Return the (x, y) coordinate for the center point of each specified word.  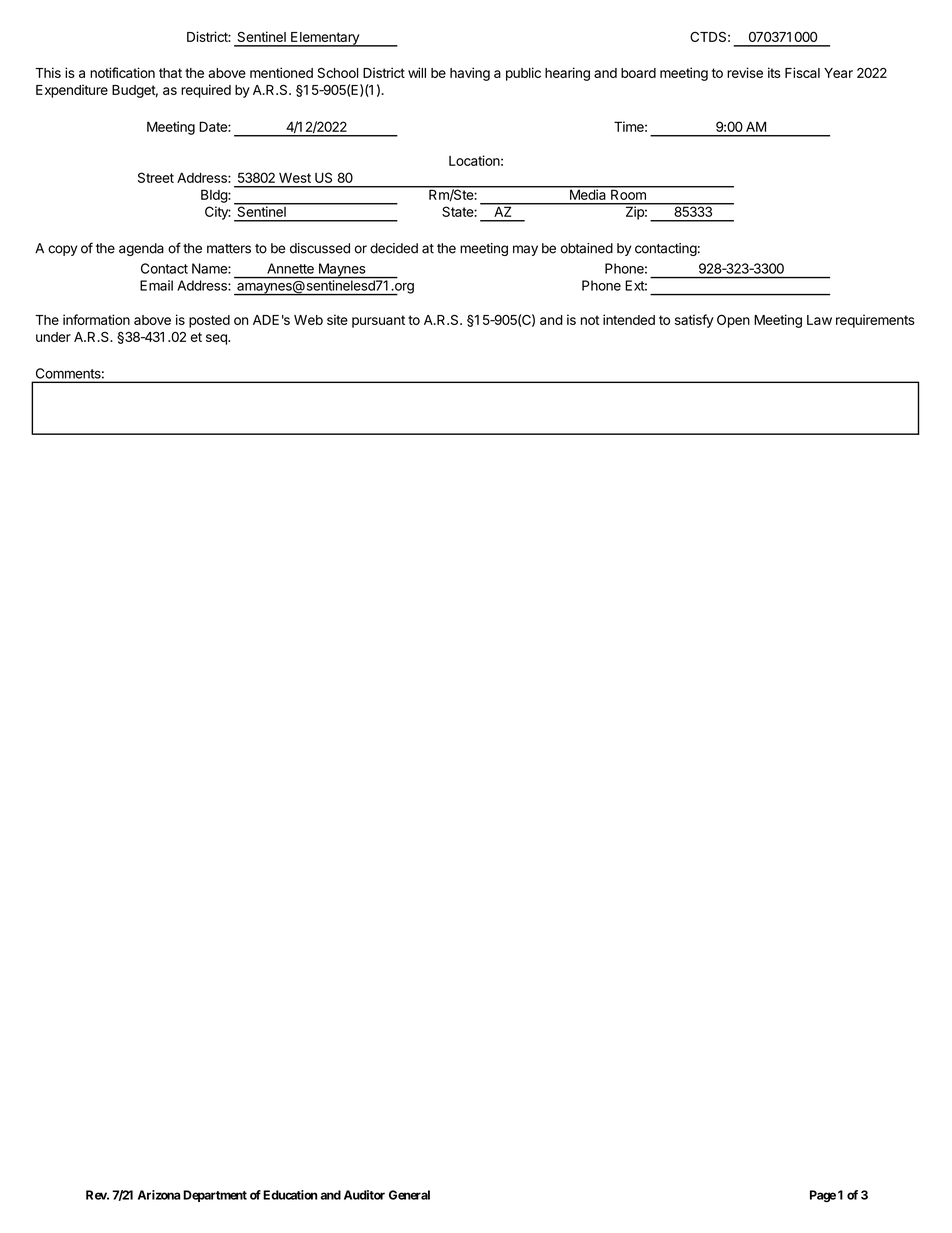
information (96, 319)
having (470, 74)
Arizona (159, 1195)
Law (819, 320)
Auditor (364, 1195)
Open (733, 321)
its (774, 72)
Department (215, 1196)
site (337, 319)
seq (217, 339)
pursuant (378, 321)
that (170, 73)
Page (823, 1196)
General (409, 1195)
